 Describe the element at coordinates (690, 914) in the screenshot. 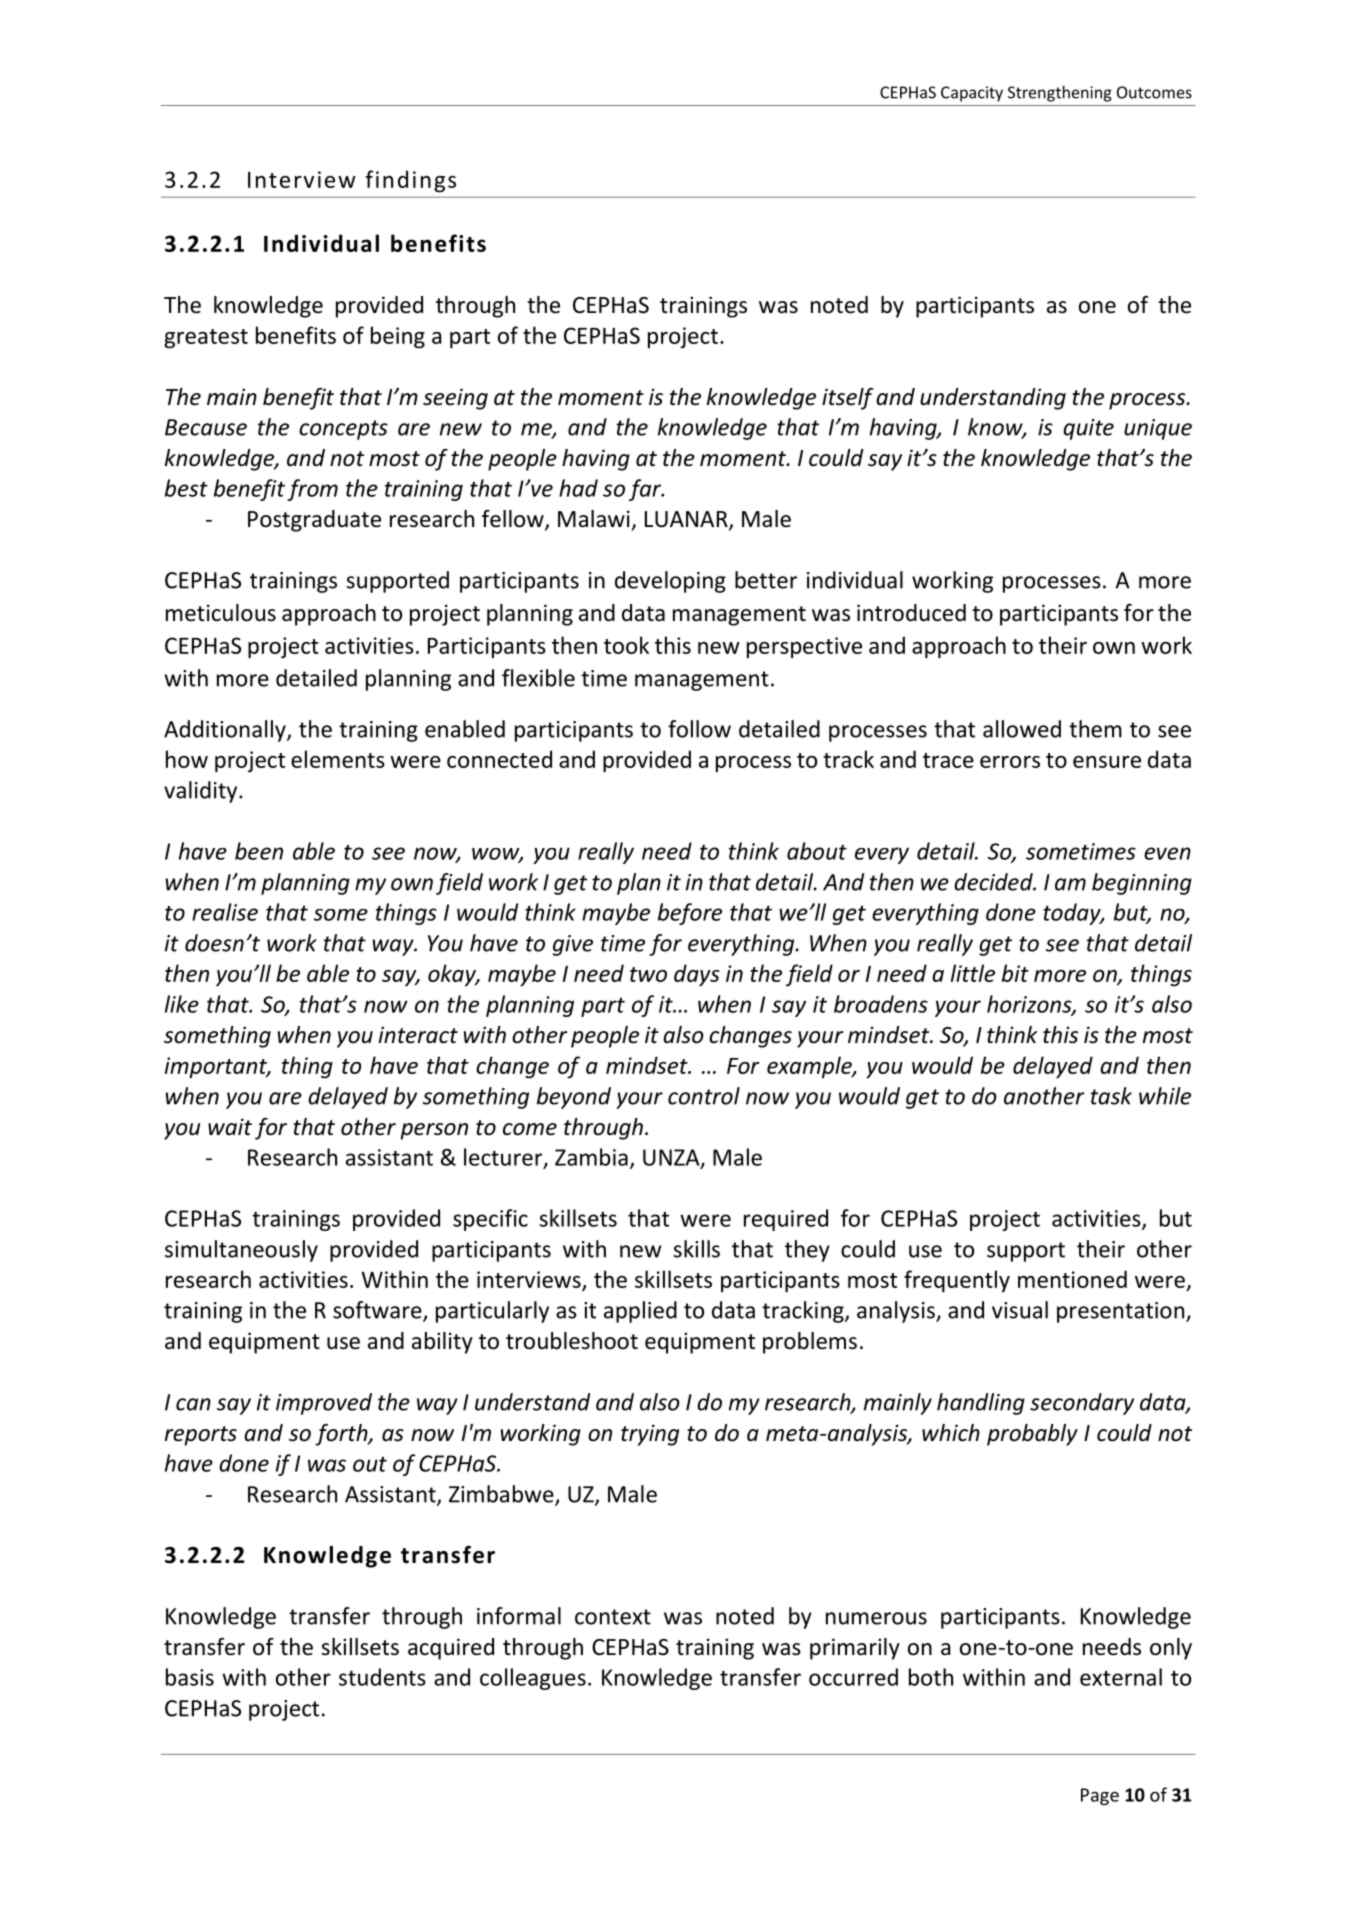

I see `before` at that location.
